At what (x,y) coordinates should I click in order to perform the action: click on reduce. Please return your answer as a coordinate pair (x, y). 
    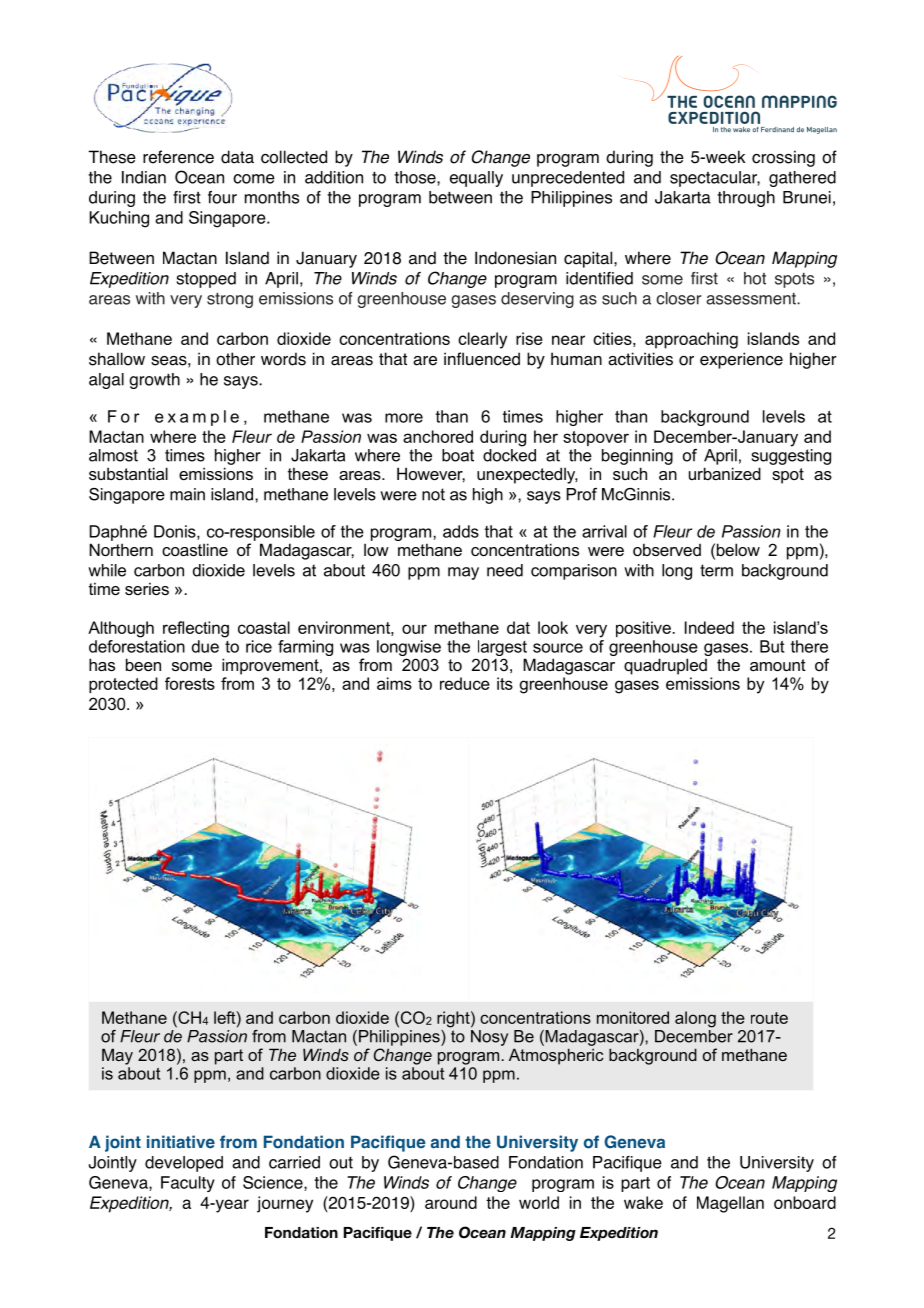
    Looking at the image, I should click on (465, 683).
